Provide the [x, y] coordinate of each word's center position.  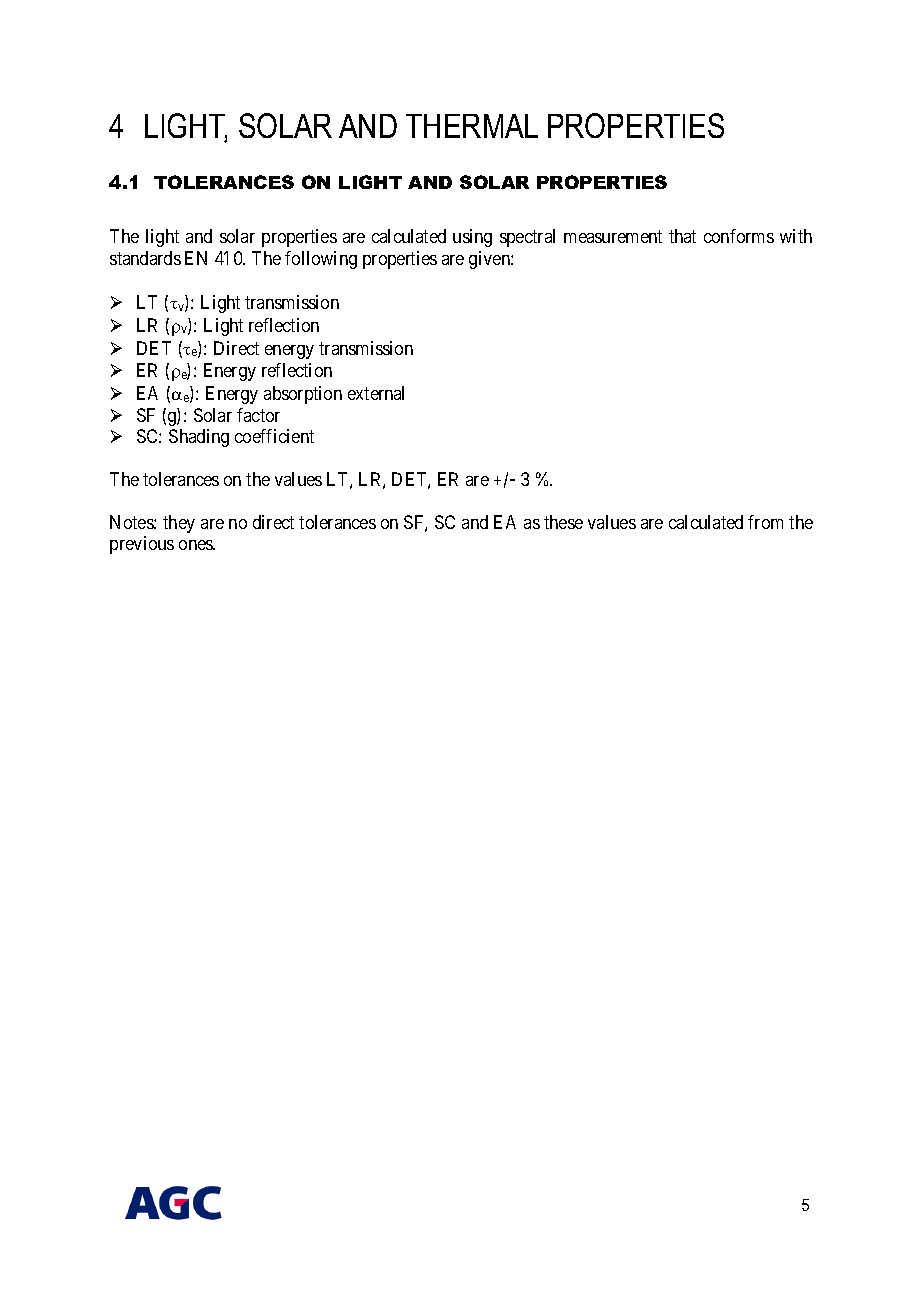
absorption [303, 395]
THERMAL [472, 126]
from [765, 522]
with [796, 236]
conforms [739, 236]
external [376, 393]
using [472, 238]
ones [197, 545]
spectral [527, 238]
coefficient [274, 436]
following [321, 260]
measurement [613, 236]
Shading [199, 438]
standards [145, 258]
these [563, 522]
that [682, 236]
